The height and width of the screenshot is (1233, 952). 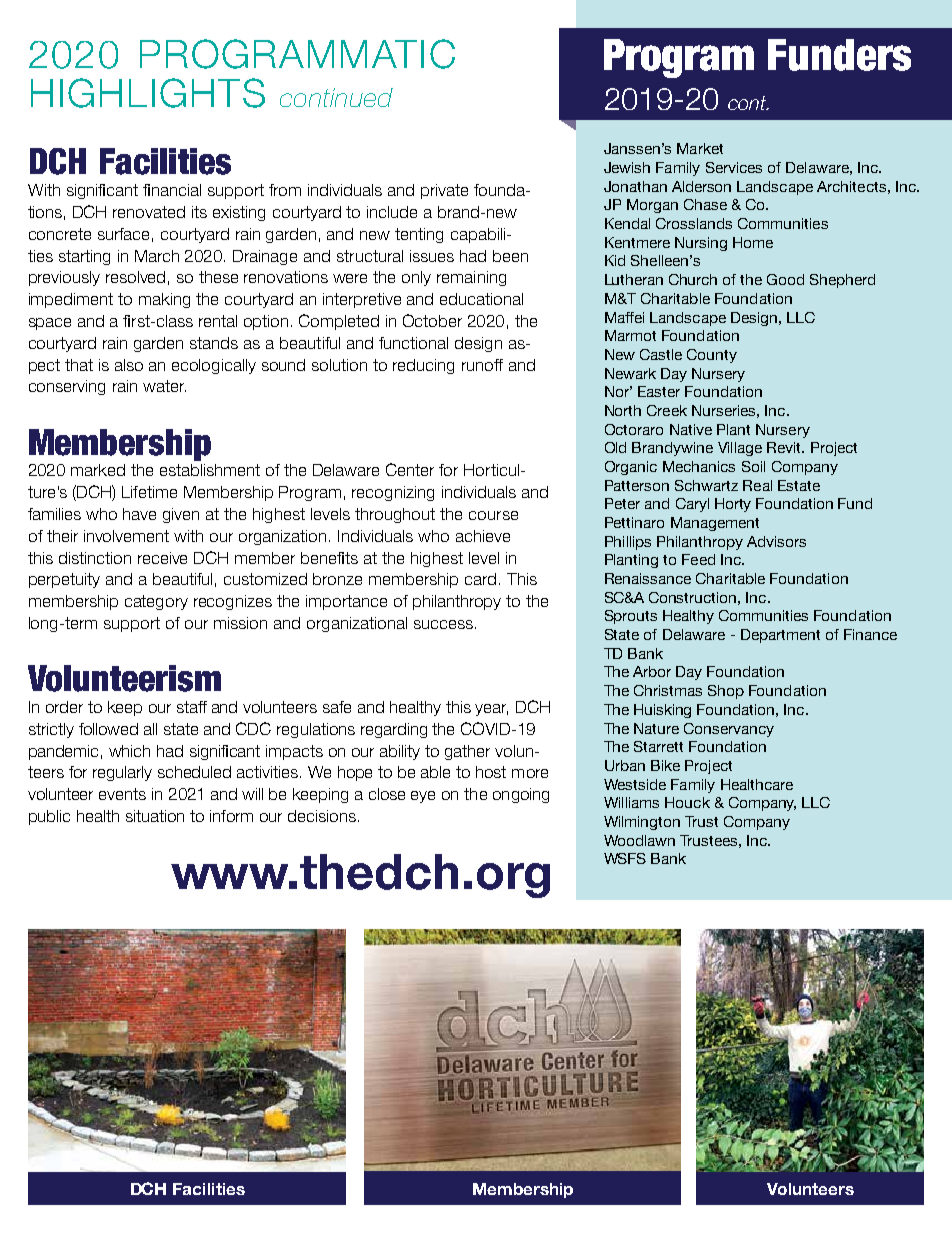 I want to click on events, so click(x=122, y=794).
